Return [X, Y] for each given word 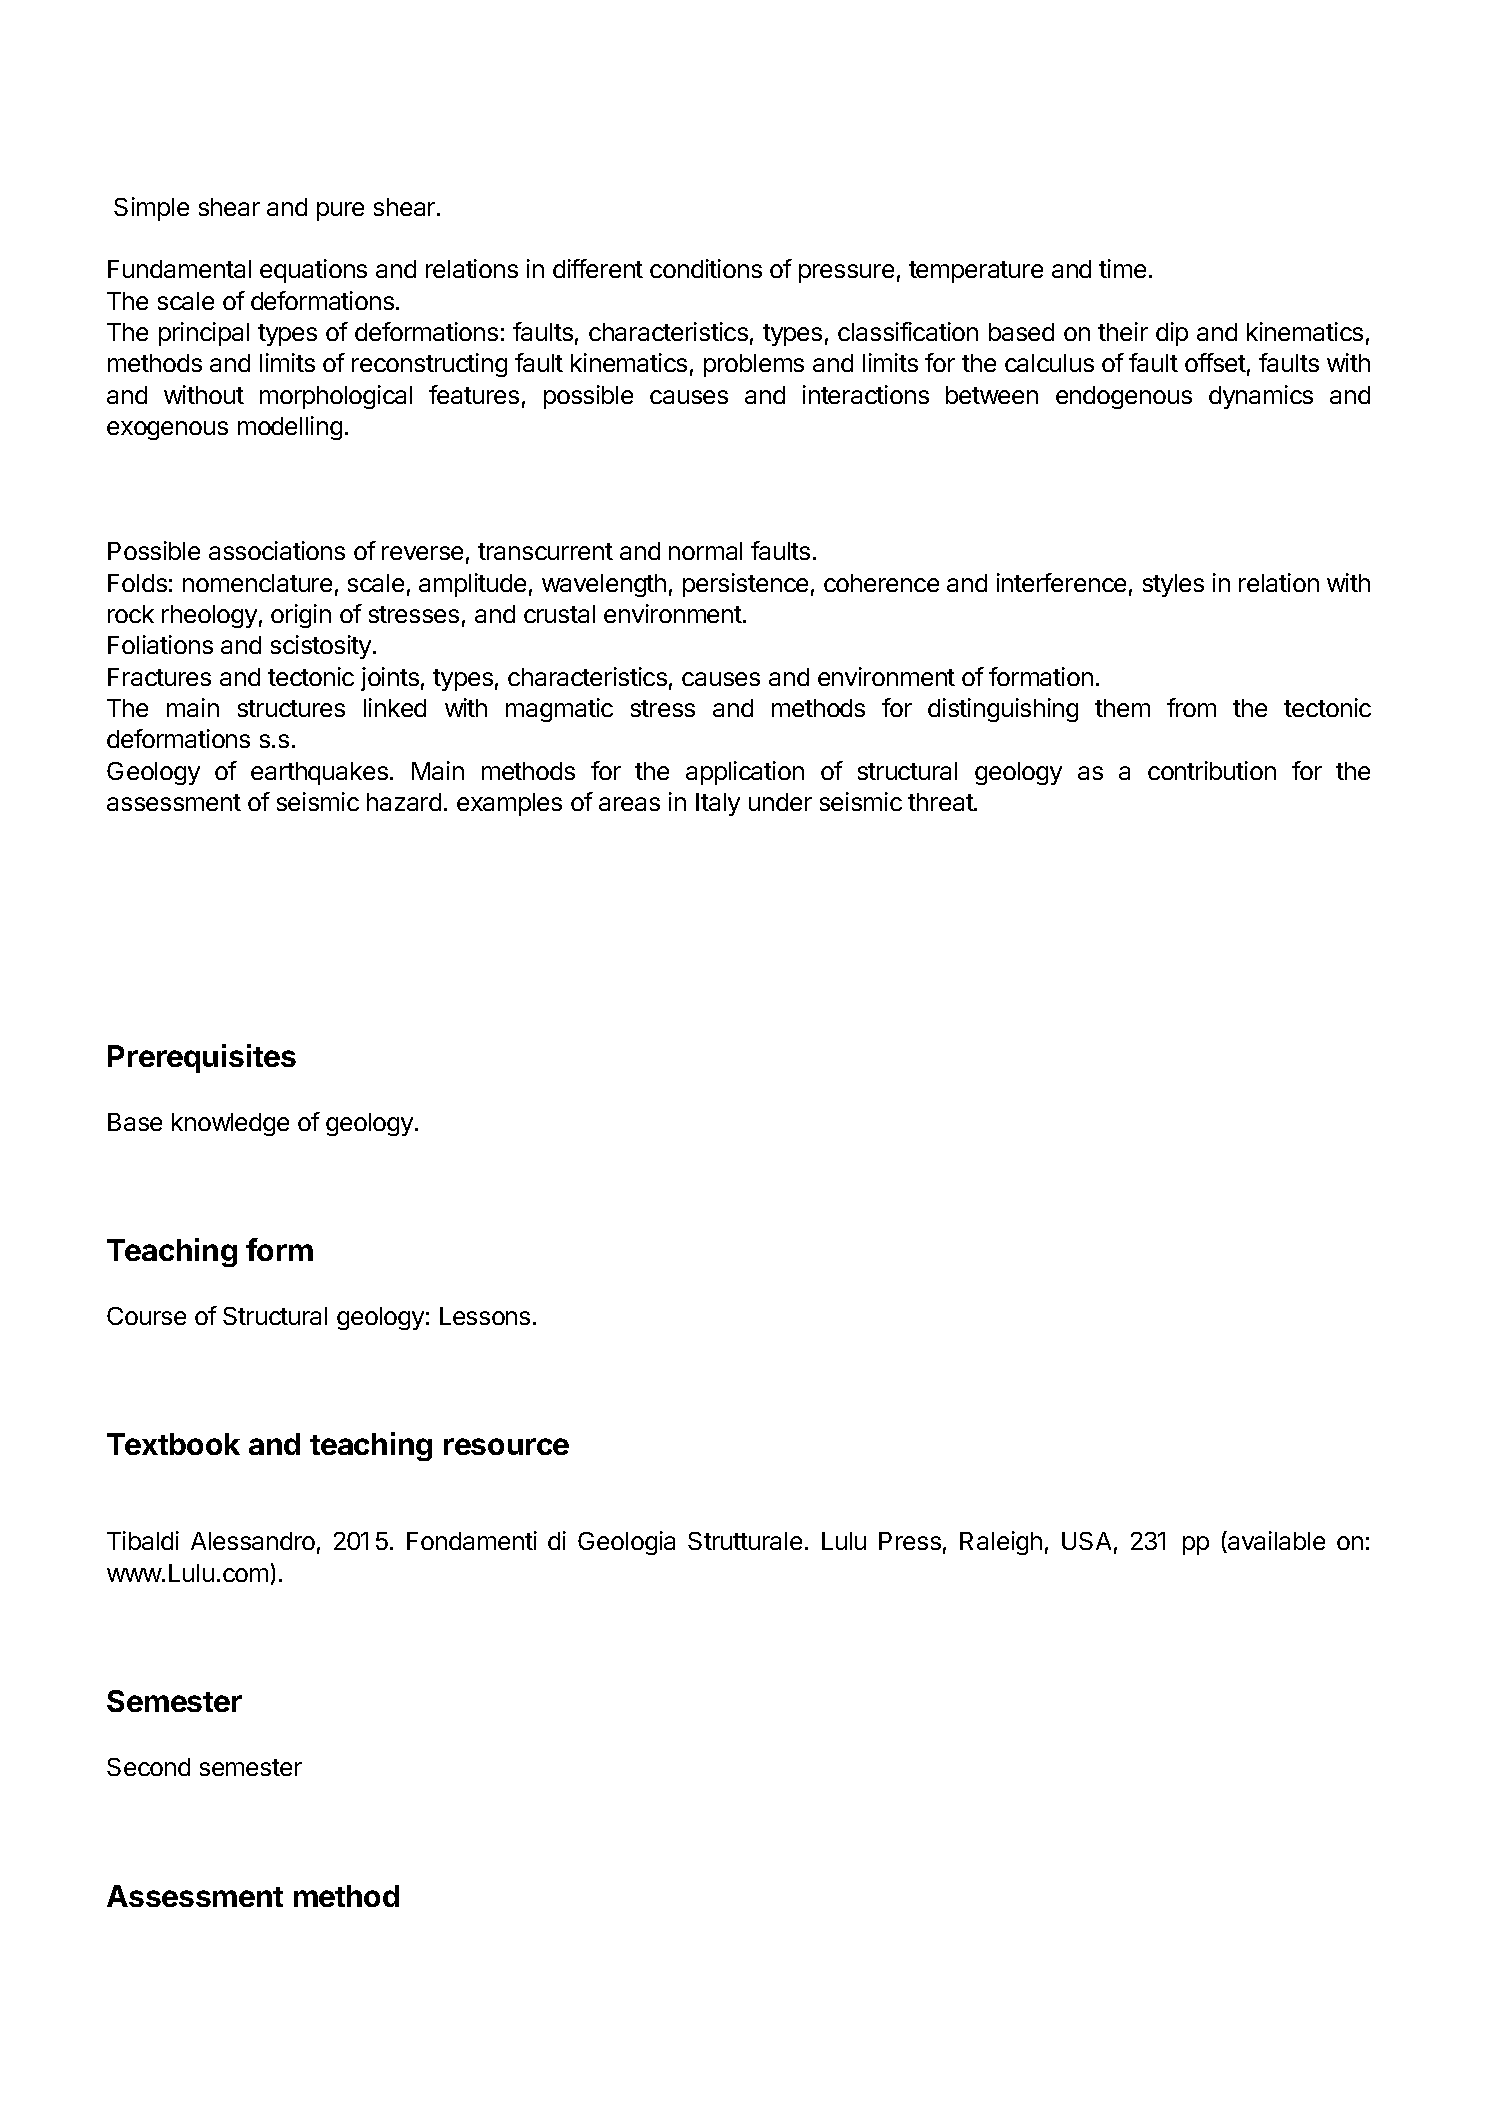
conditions [706, 268]
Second [148, 1767]
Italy [718, 804]
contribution [1212, 770]
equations [313, 271]
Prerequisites [202, 1058]
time [1122, 268]
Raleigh [1001, 1543]
